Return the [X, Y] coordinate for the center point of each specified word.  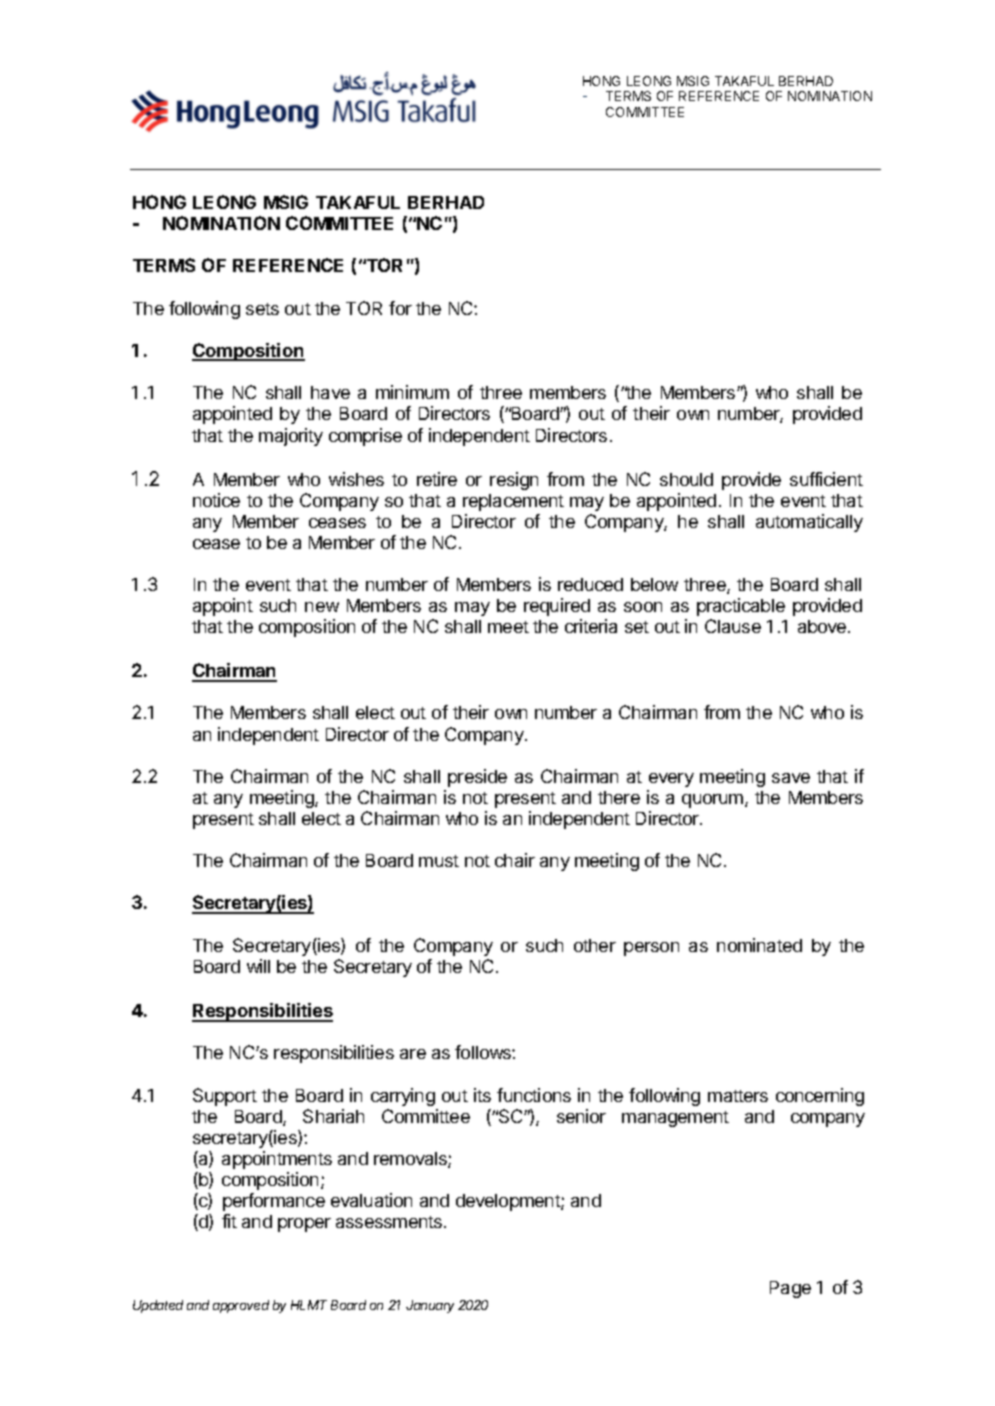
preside [477, 778]
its [482, 1095]
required [557, 607]
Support [225, 1097]
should [686, 479]
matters [738, 1096]
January [430, 1306]
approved [241, 1306]
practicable [741, 607]
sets [262, 309]
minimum [412, 392]
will [258, 966]
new [322, 607]
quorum [714, 801]
